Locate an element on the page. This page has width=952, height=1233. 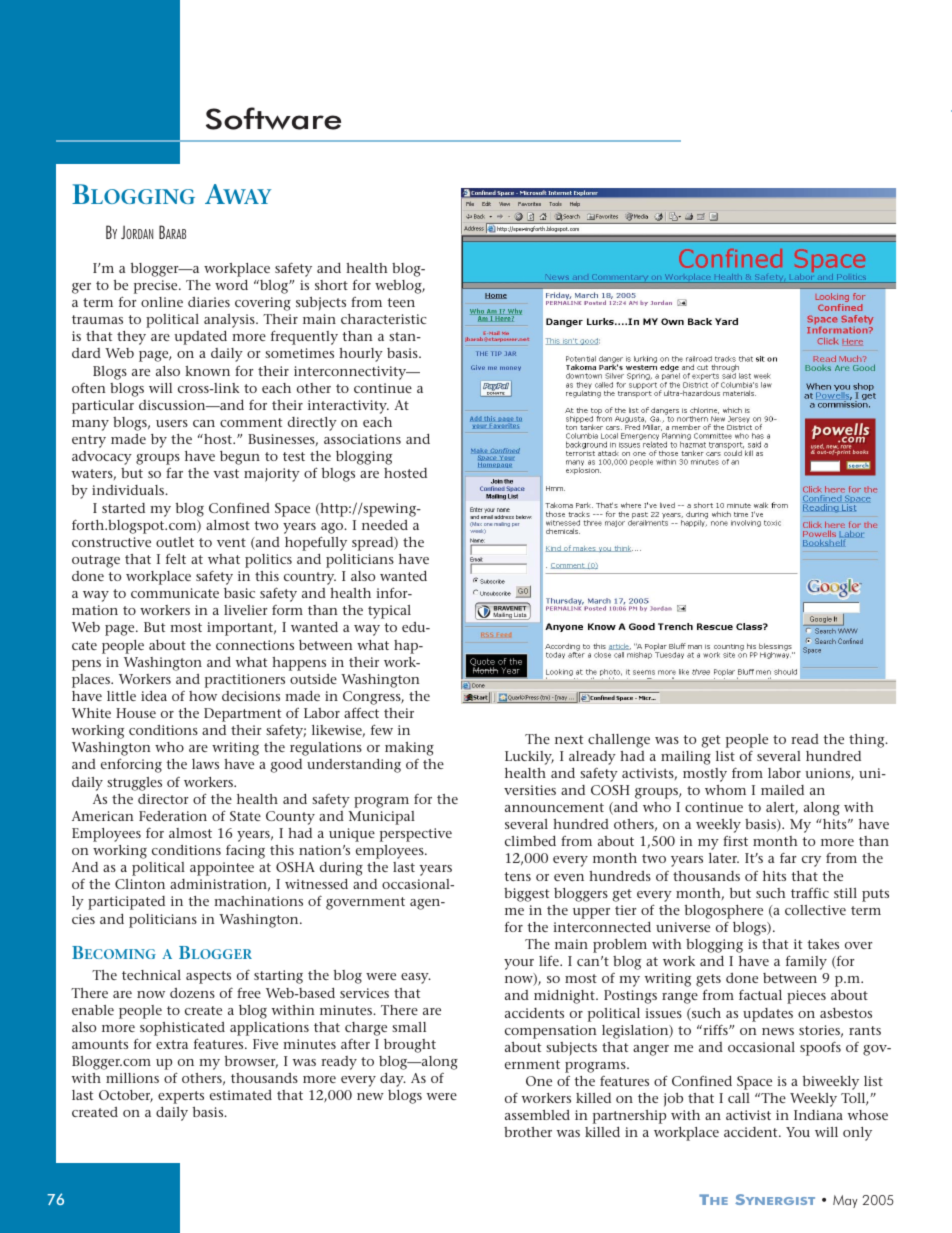
characteristic is located at coordinates (384, 319).
